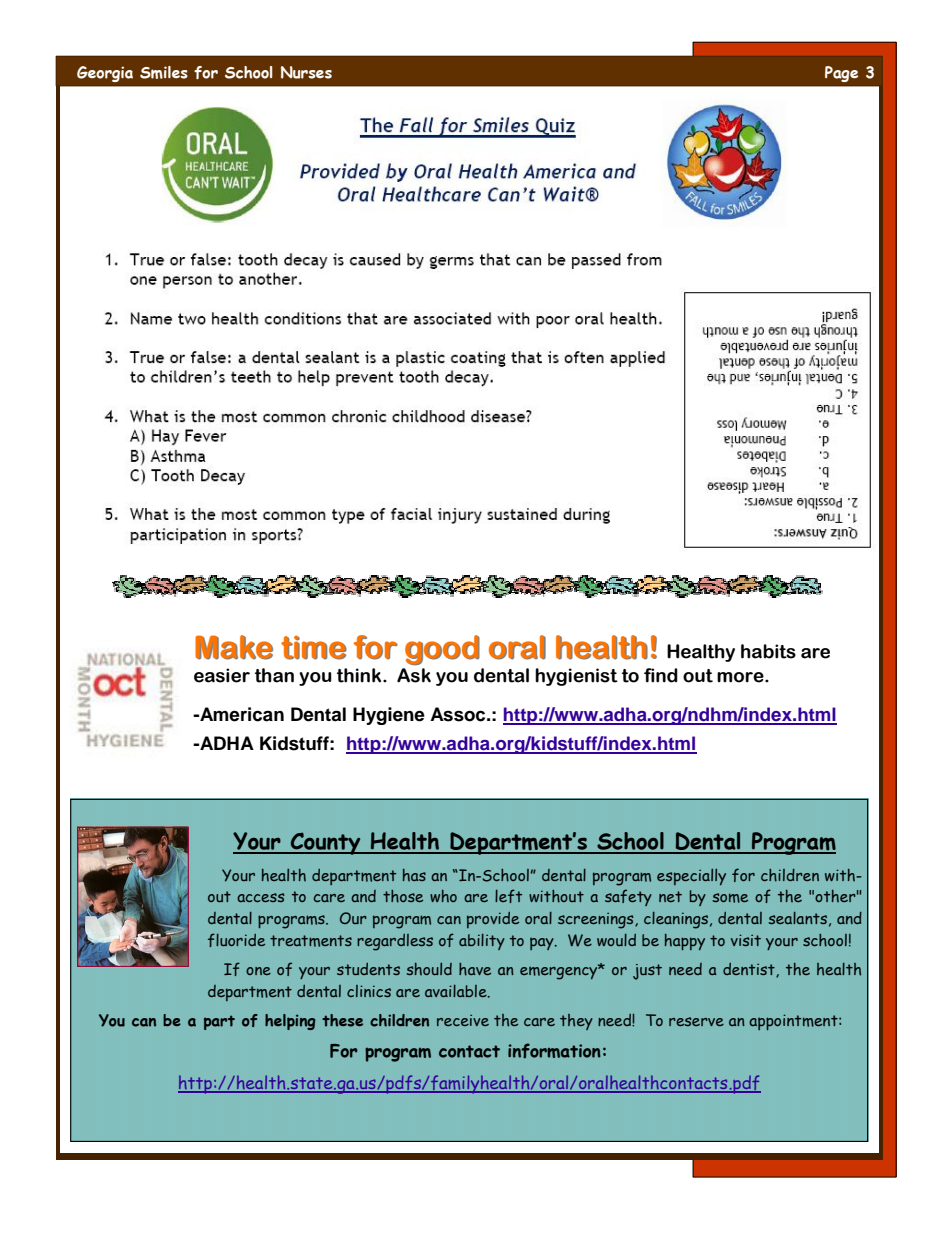 The image size is (952, 1233). Describe the element at coordinates (463, 1020) in the screenshot. I see `receive` at that location.
